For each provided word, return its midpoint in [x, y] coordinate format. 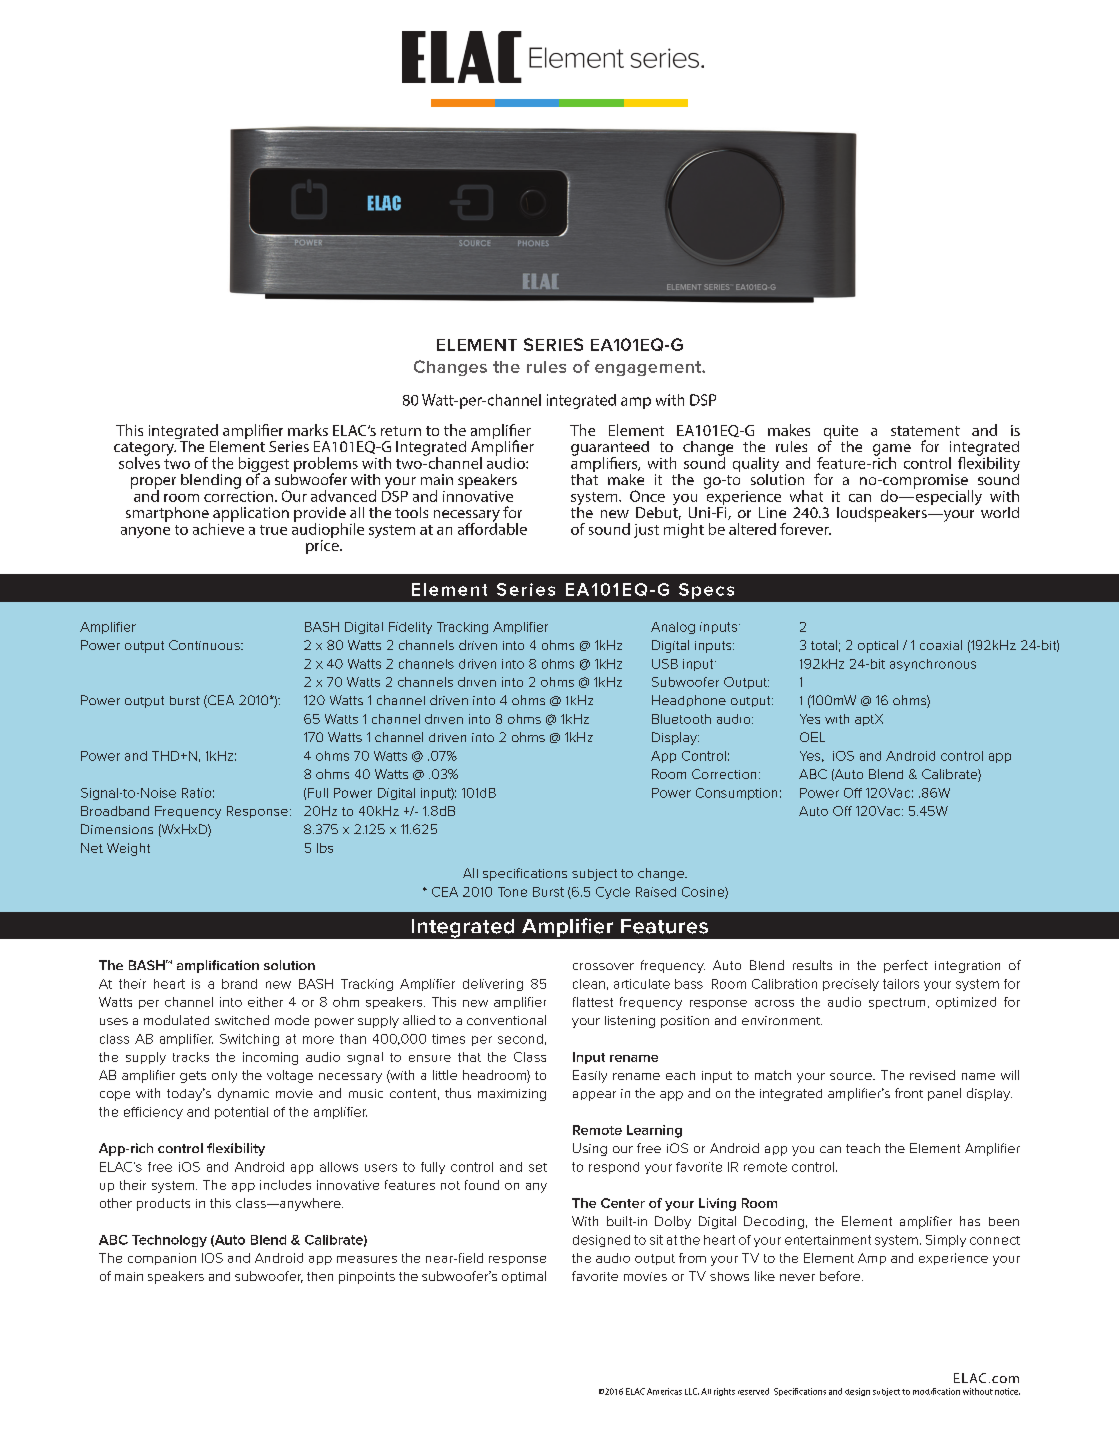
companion [162, 1259]
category [145, 450]
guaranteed [610, 449]
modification [936, 1391]
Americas [664, 1391]
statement [925, 431]
